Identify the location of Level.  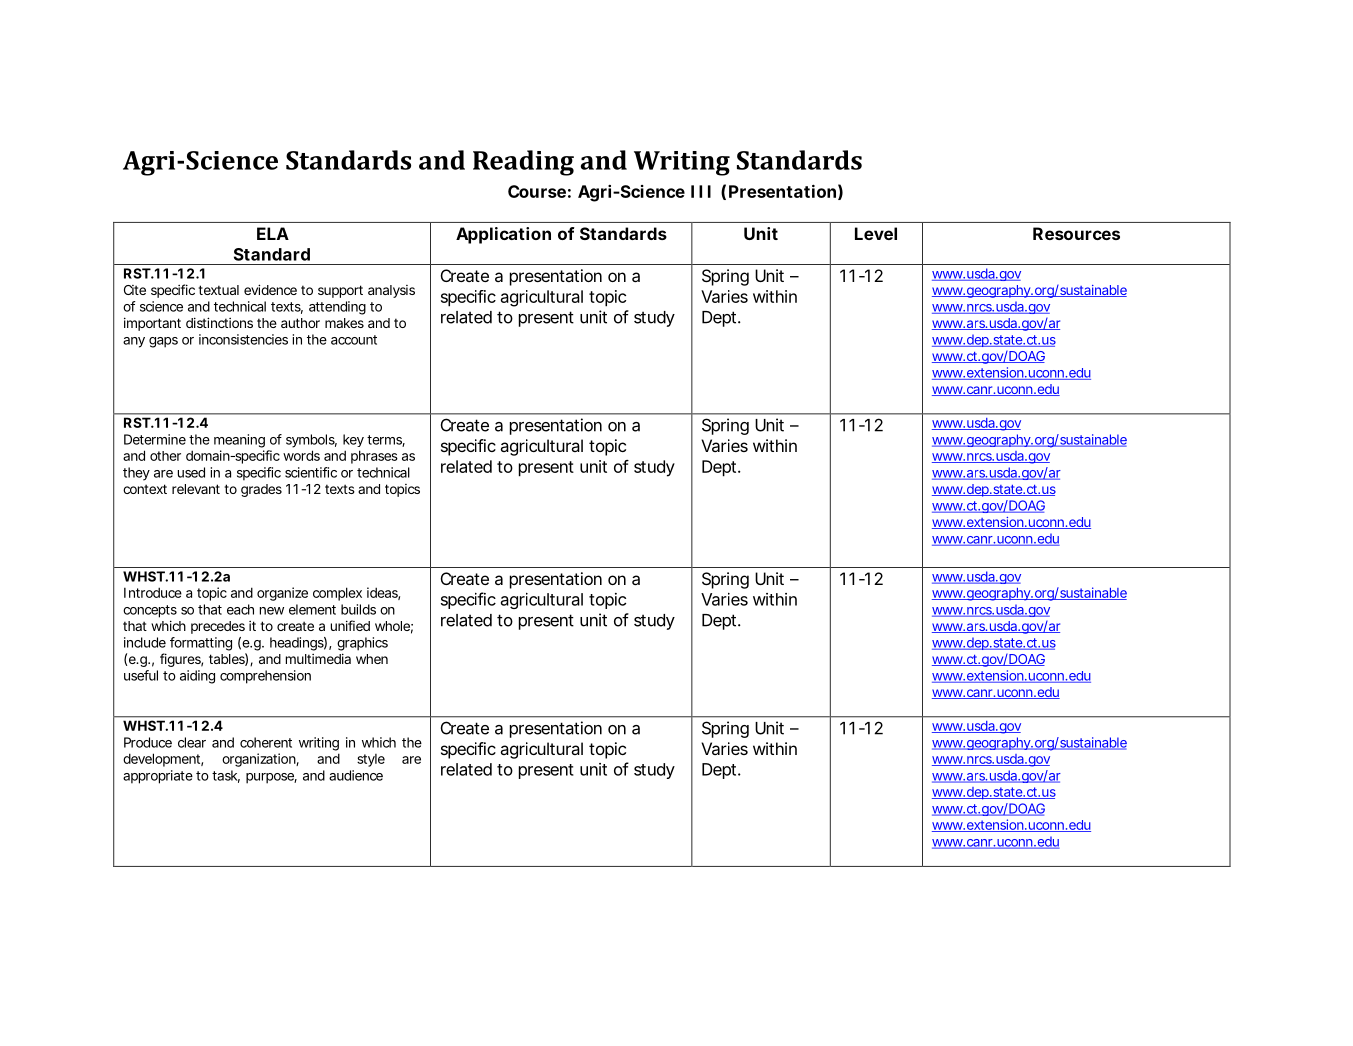
(876, 233).
